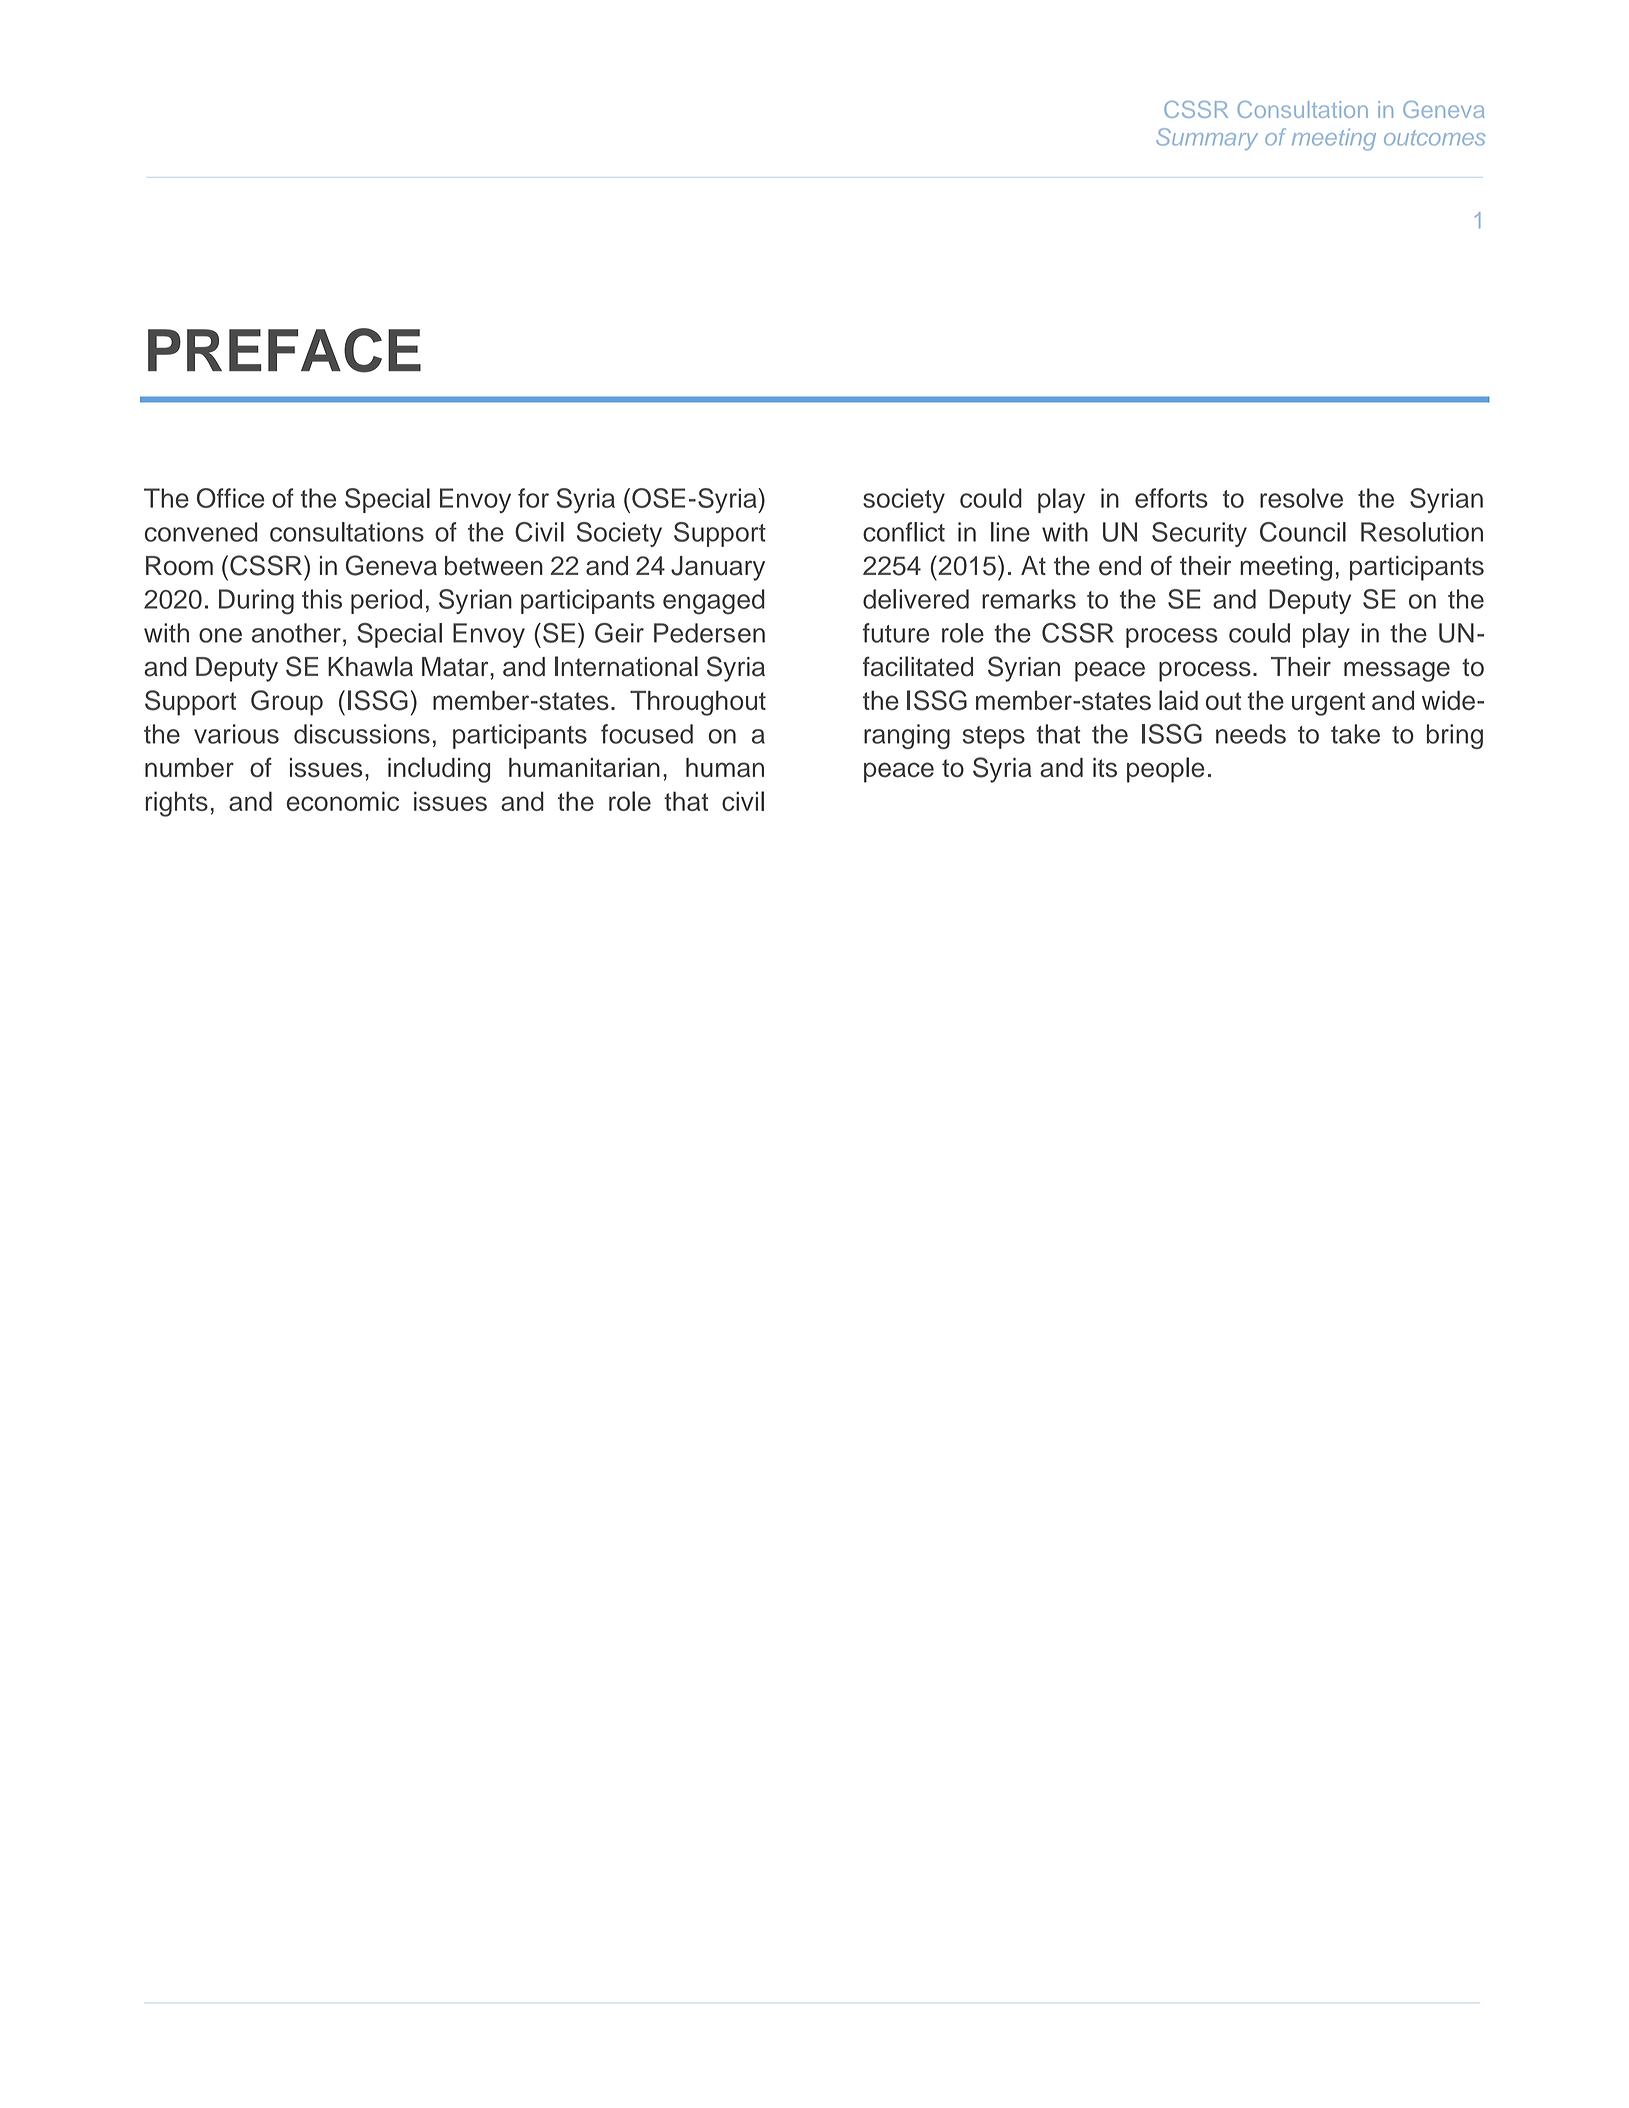  What do you see at coordinates (1171, 498) in the image?
I see `efforts` at bounding box center [1171, 498].
